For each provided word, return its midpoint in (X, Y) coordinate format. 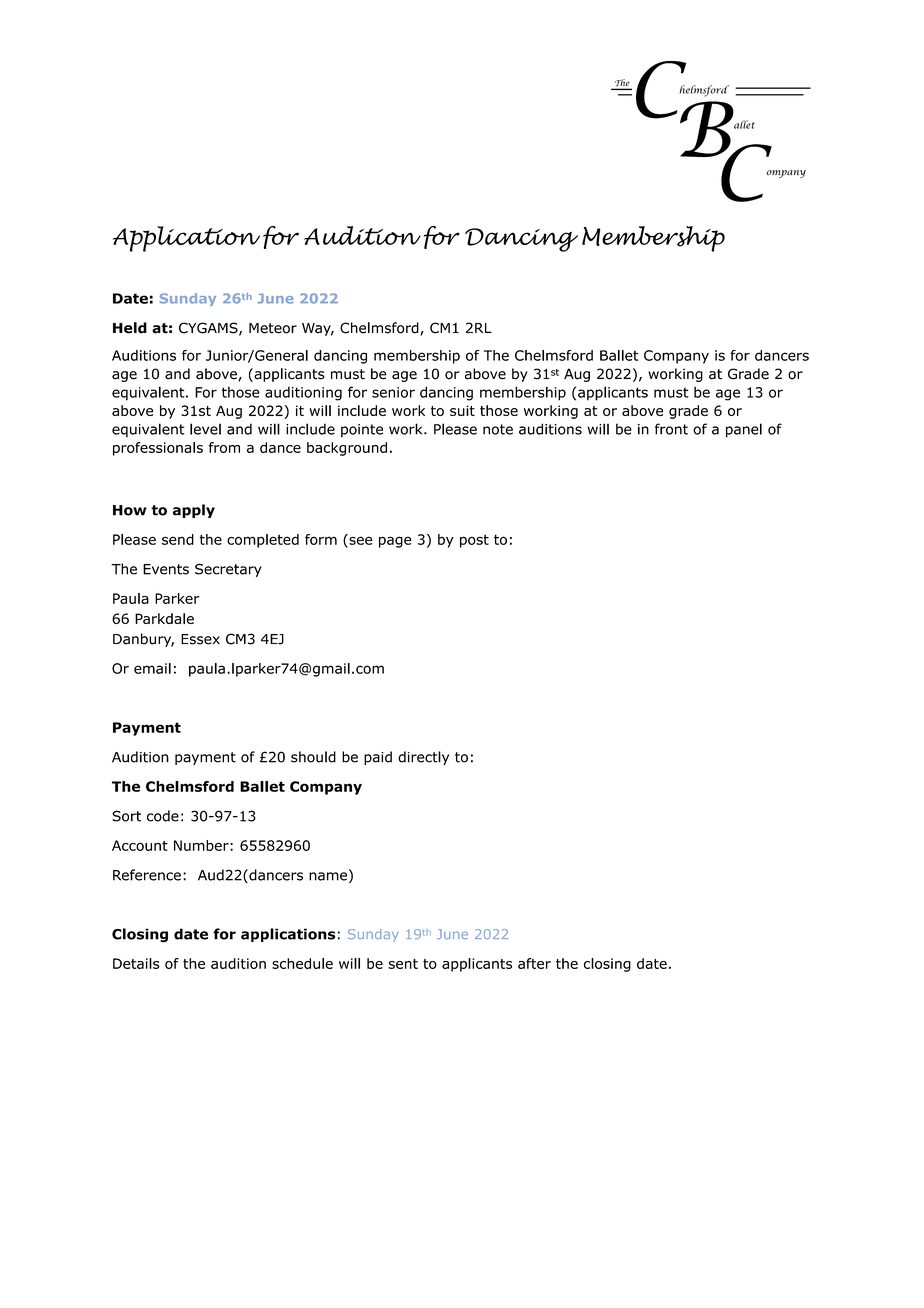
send (178, 539)
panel (744, 430)
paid (378, 758)
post (474, 541)
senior (393, 392)
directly (423, 758)
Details (136, 963)
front (671, 429)
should (313, 757)
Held (130, 328)
